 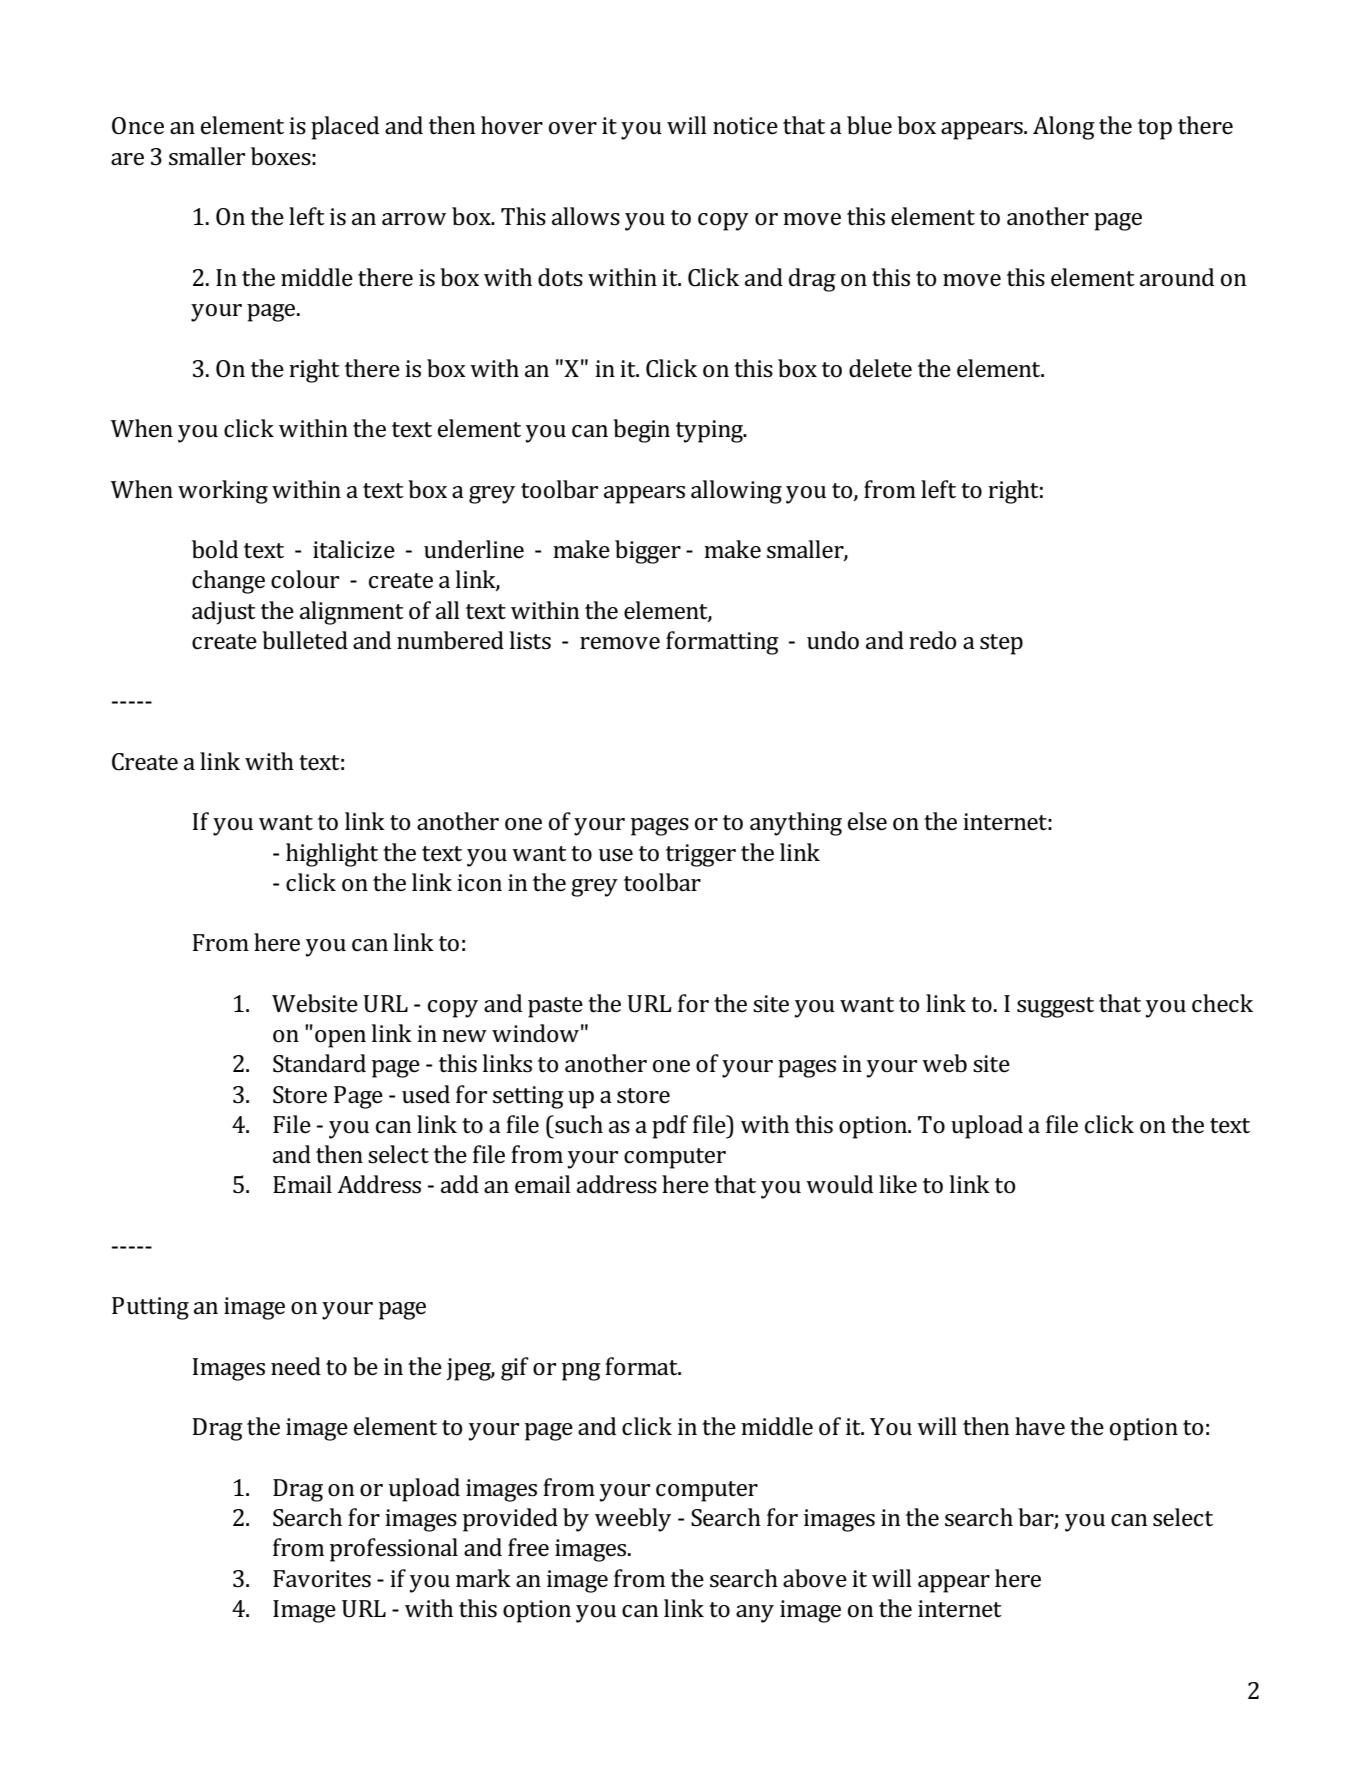 I want to click on highlight, so click(x=332, y=855).
